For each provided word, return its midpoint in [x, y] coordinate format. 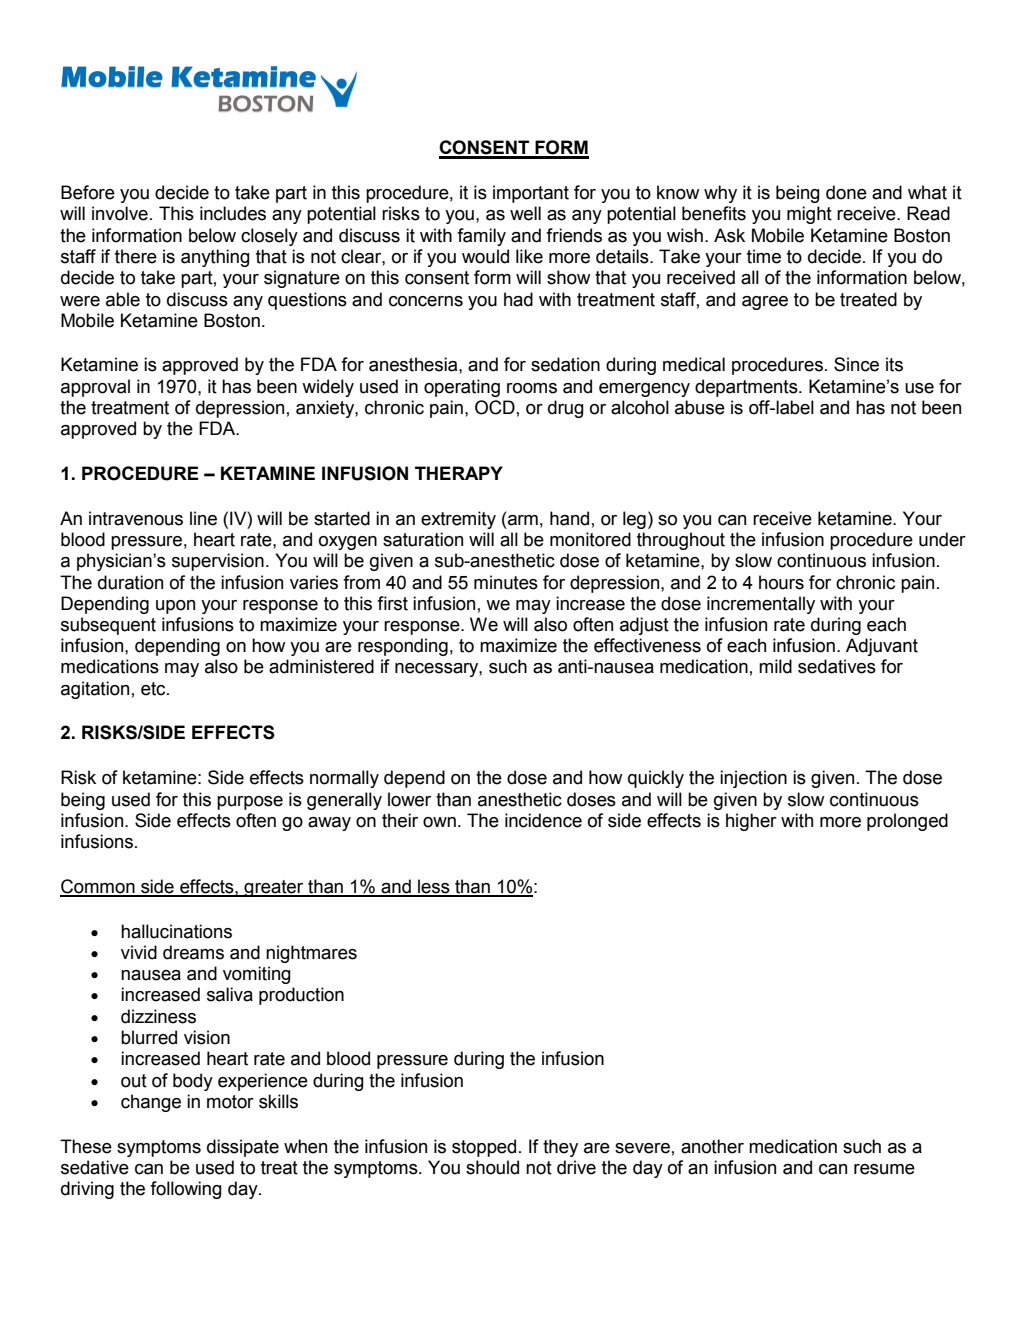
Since [856, 364]
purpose [250, 803]
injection [753, 779]
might [809, 215]
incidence [543, 820]
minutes [506, 582]
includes [233, 213]
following [186, 1190]
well [525, 213]
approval [95, 388]
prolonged [907, 822]
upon [175, 607]
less [434, 887]
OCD [495, 407]
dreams [193, 952]
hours [781, 582]
